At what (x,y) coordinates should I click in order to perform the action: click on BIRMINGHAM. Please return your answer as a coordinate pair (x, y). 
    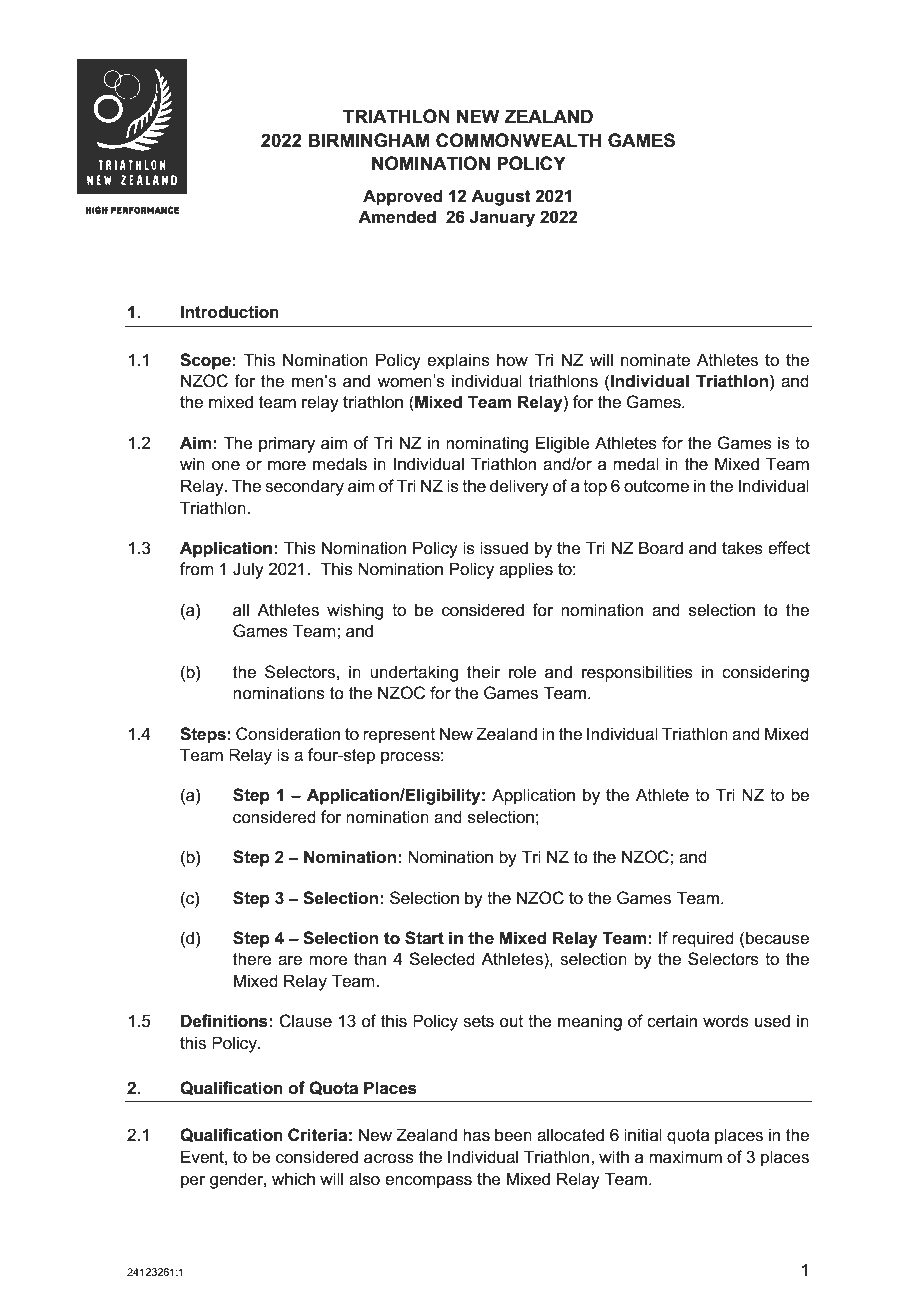
    Looking at the image, I should click on (369, 140).
